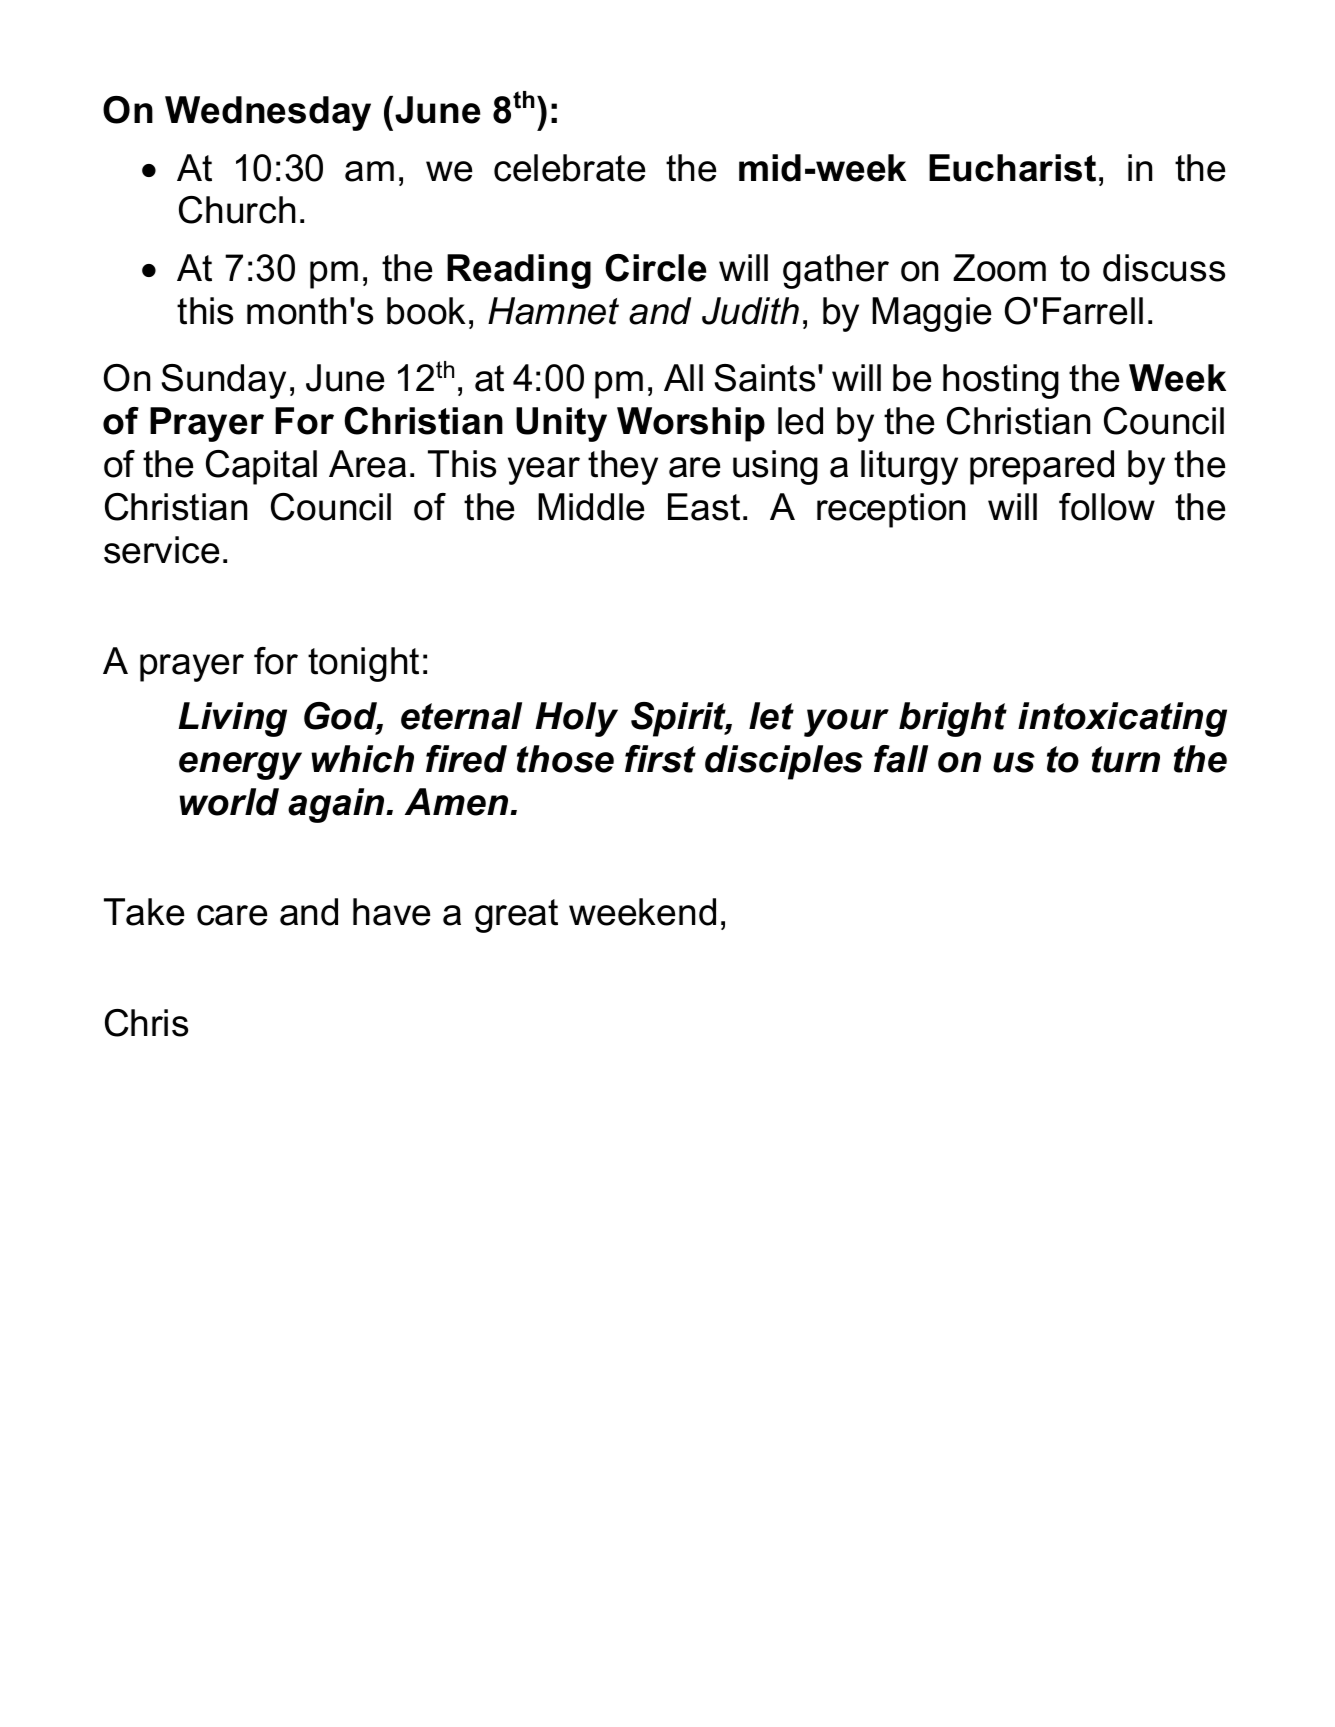 The height and width of the screenshot is (1727, 1335). I want to click on hosting, so click(1001, 381).
